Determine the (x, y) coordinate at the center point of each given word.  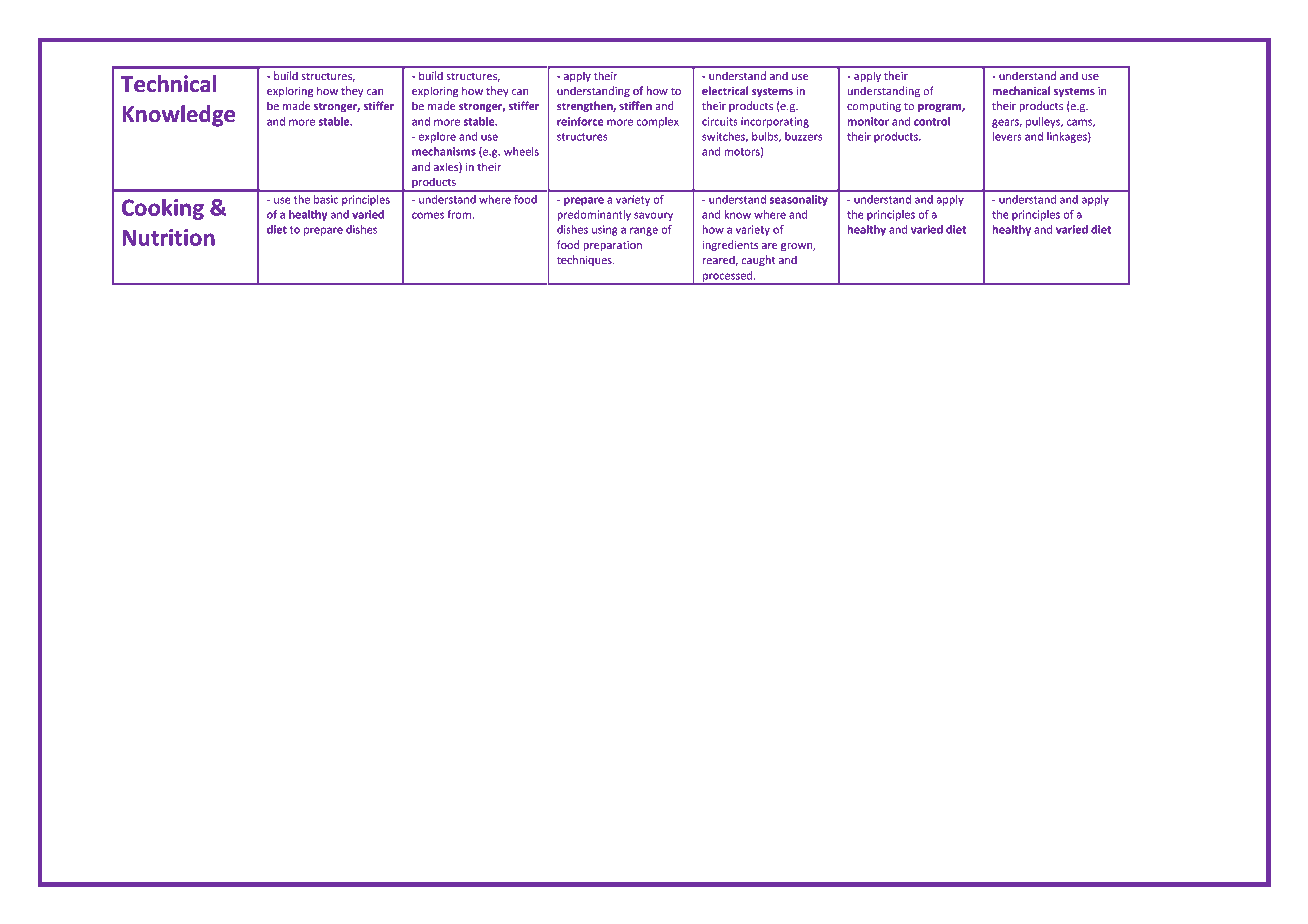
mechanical (1021, 90)
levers (1007, 136)
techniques (585, 260)
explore (437, 137)
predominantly (594, 215)
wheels (521, 151)
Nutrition (168, 237)
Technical (168, 83)
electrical (725, 90)
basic (326, 199)
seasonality (799, 200)
